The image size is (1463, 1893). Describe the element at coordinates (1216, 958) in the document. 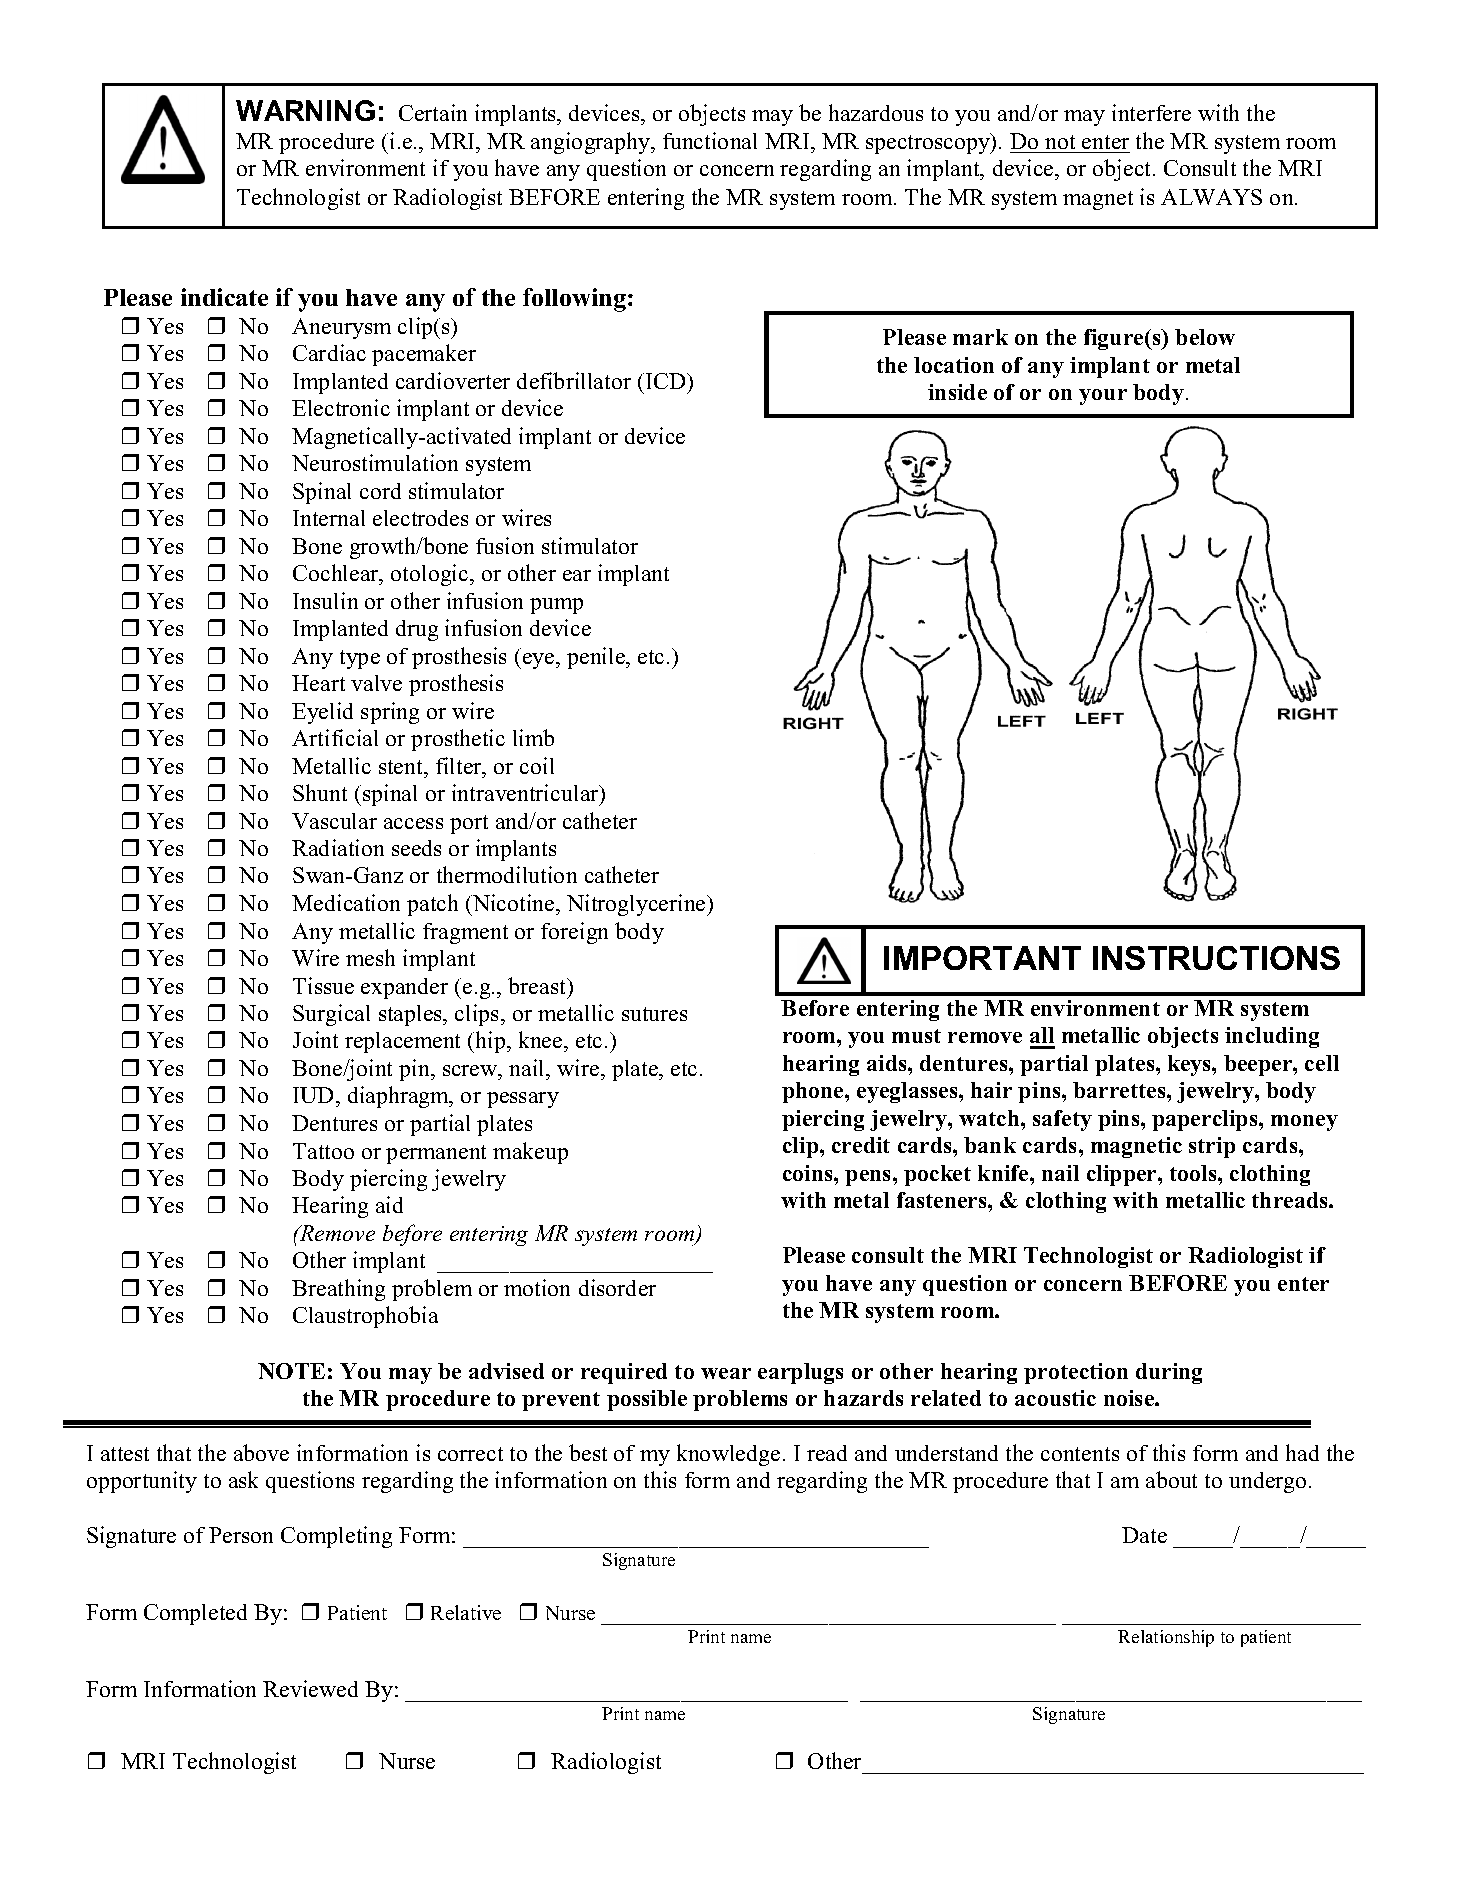

I see `INSTRUCTIONS` at that location.
